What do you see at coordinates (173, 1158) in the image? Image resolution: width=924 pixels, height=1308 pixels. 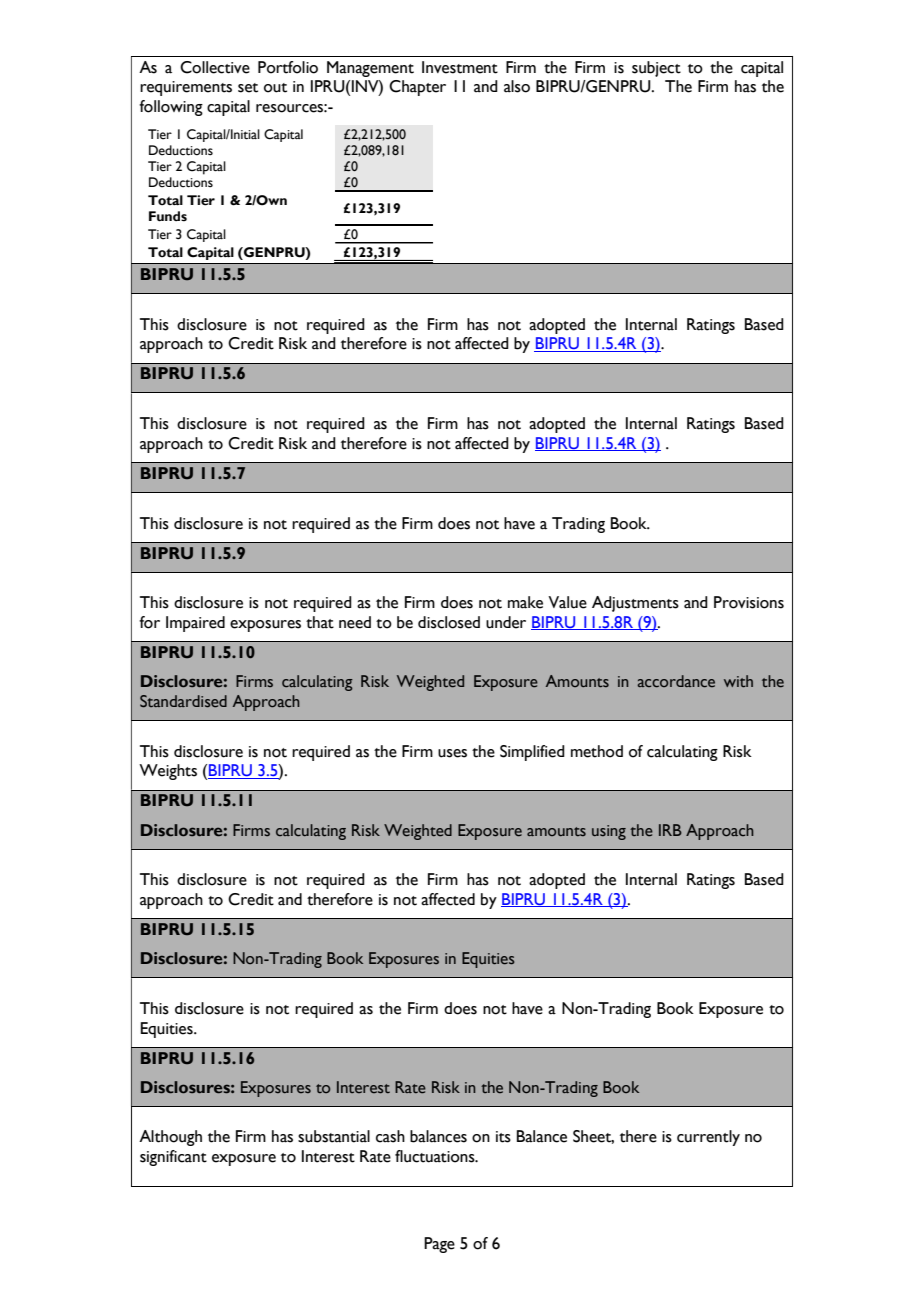 I see `significant` at bounding box center [173, 1158].
